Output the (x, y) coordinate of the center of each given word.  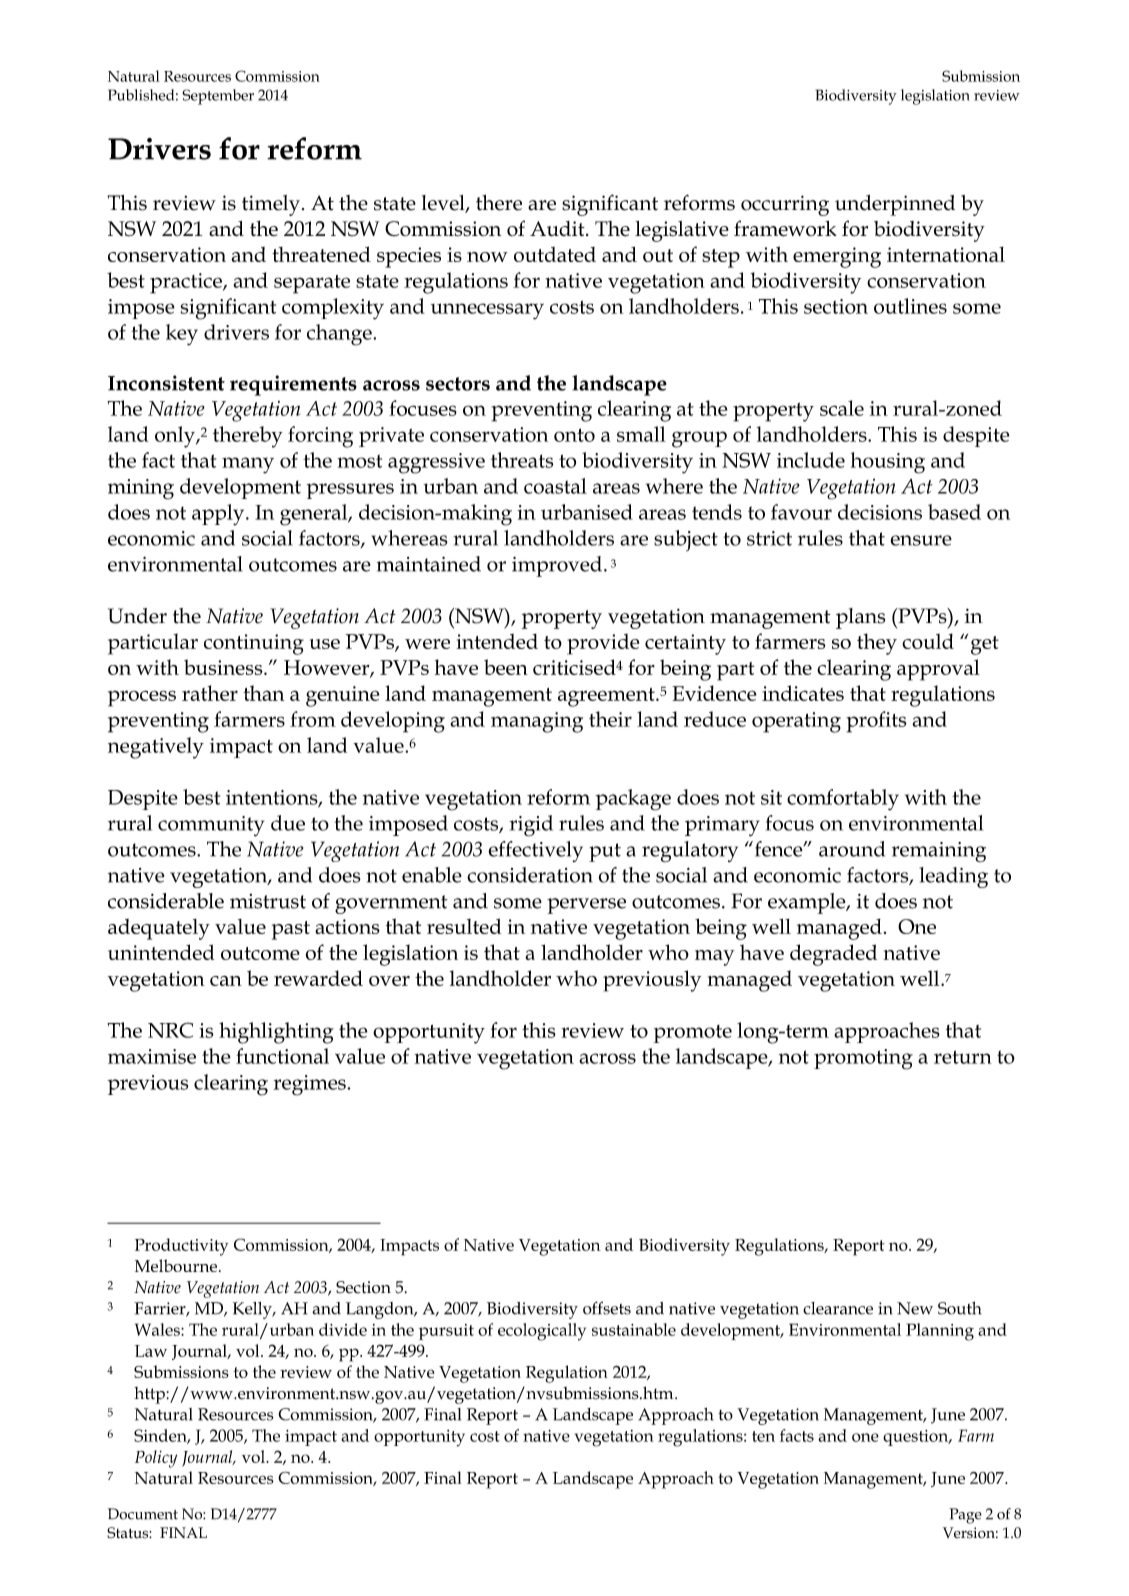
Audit (558, 229)
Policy (156, 1459)
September (218, 97)
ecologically (542, 1332)
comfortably (843, 800)
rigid (531, 826)
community (211, 826)
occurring (785, 205)
